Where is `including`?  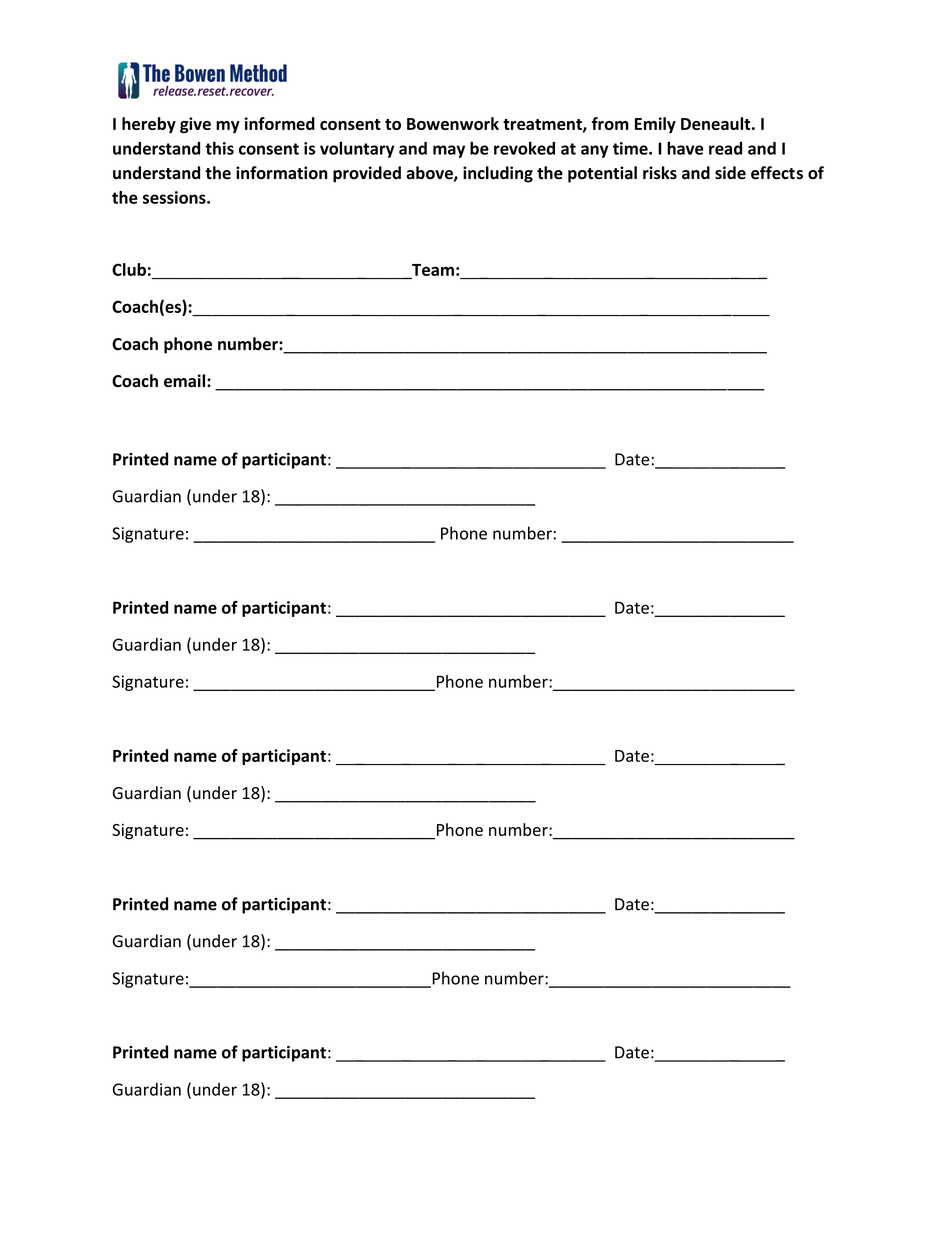
including is located at coordinates (498, 174).
